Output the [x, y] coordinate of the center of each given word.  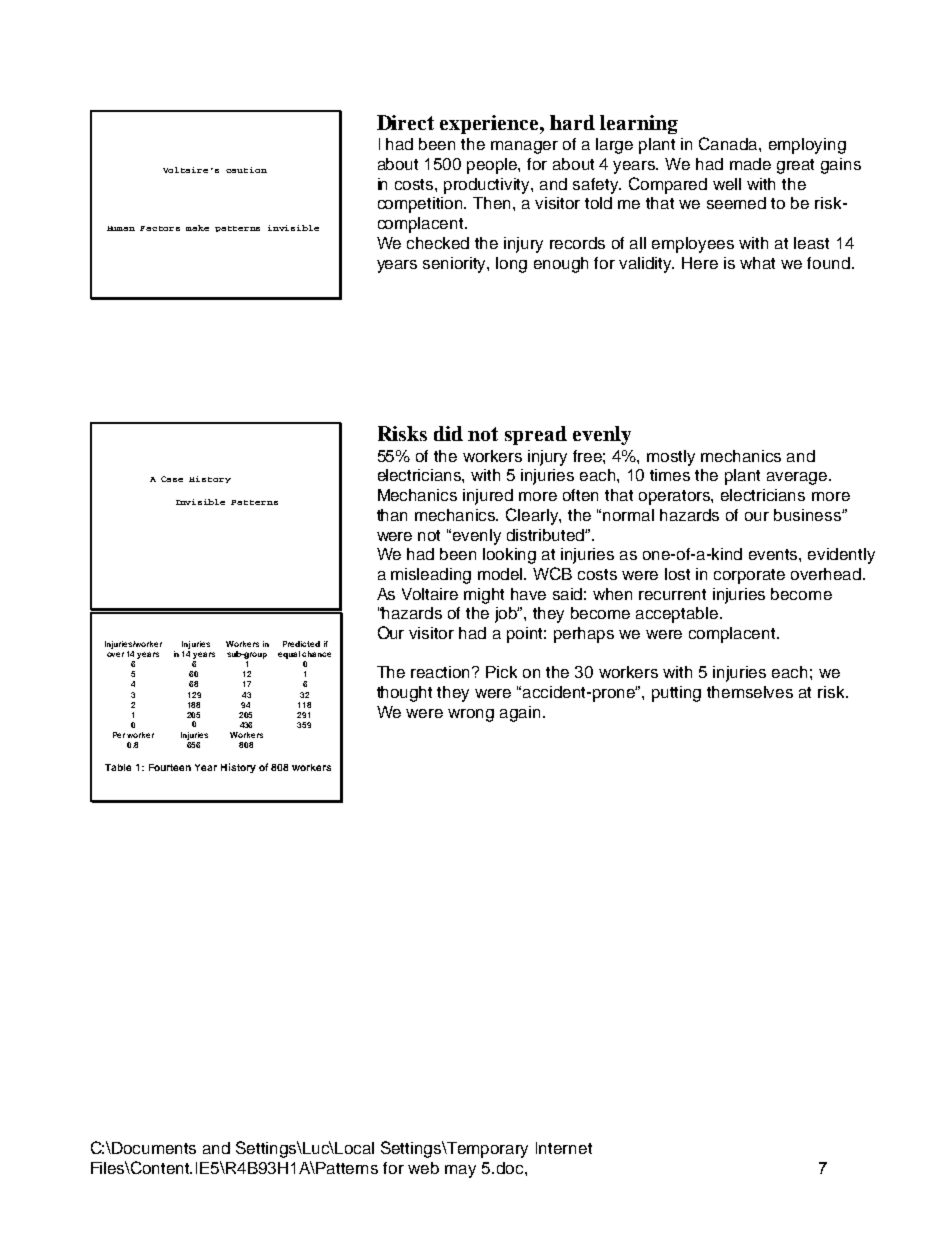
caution [246, 170]
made [750, 164]
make [197, 228]
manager [524, 147]
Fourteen [170, 767]
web [423, 1168]
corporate [749, 576]
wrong [471, 715]
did [448, 433]
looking [509, 556]
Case [172, 479]
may [460, 1171]
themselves [750, 692]
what [757, 263]
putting [676, 694]
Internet [564, 1148]
